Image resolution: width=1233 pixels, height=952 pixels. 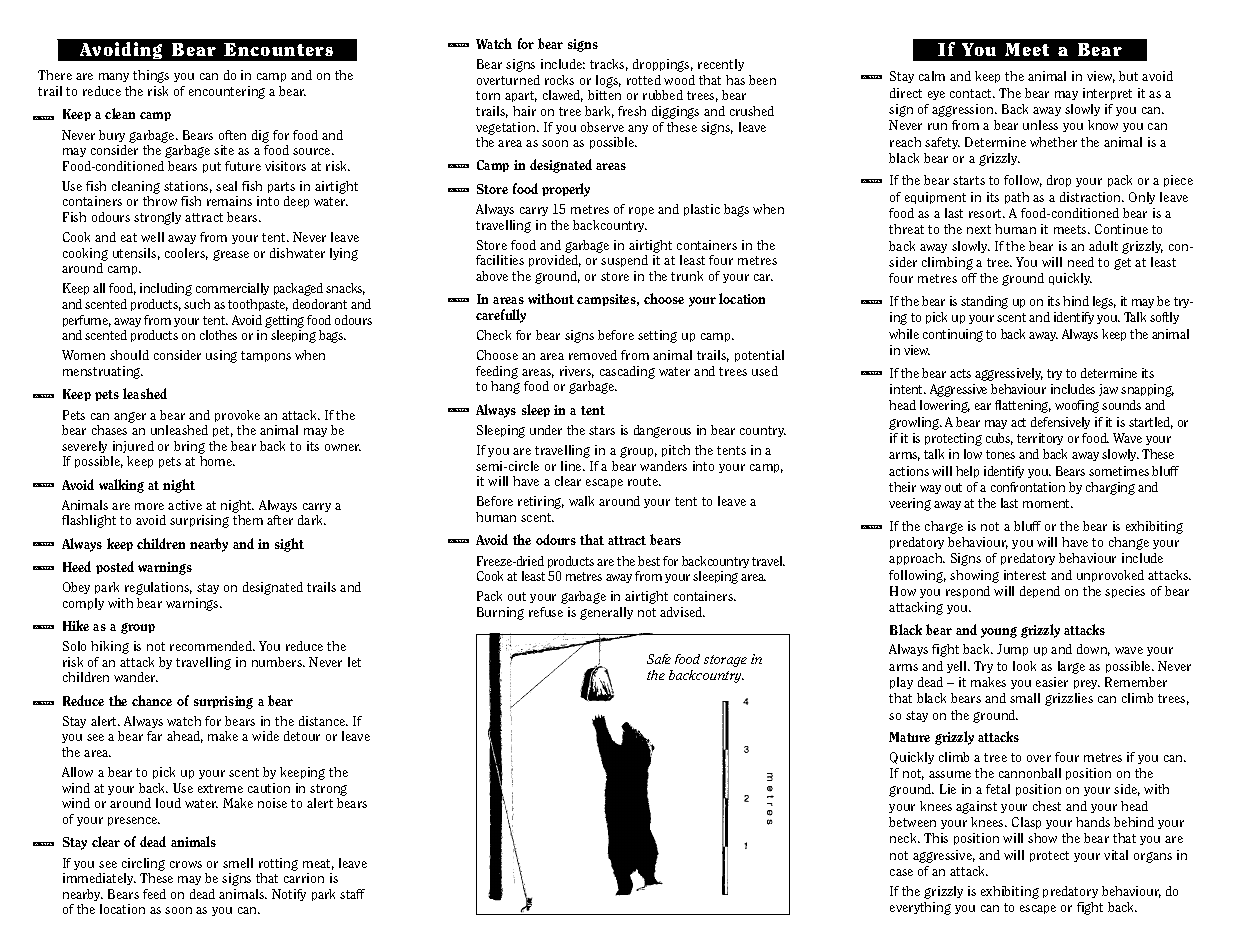 What do you see at coordinates (151, 76) in the screenshot?
I see `things` at bounding box center [151, 76].
